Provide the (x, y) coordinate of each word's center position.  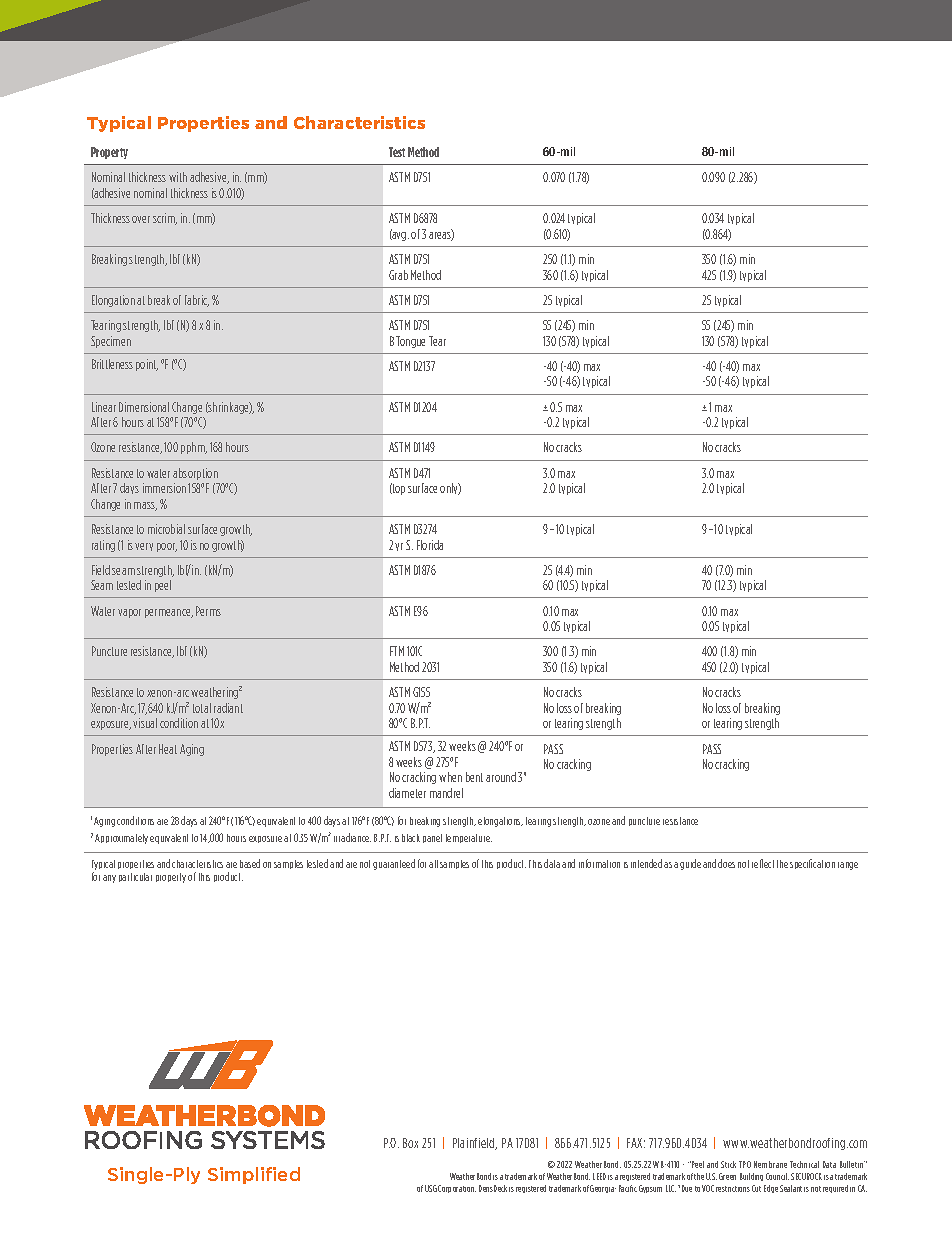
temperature (469, 838)
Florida (430, 545)
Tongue (410, 342)
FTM (397, 651)
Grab (398, 275)
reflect (763, 863)
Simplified (254, 1175)
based (250, 863)
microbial (166, 529)
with (178, 177)
